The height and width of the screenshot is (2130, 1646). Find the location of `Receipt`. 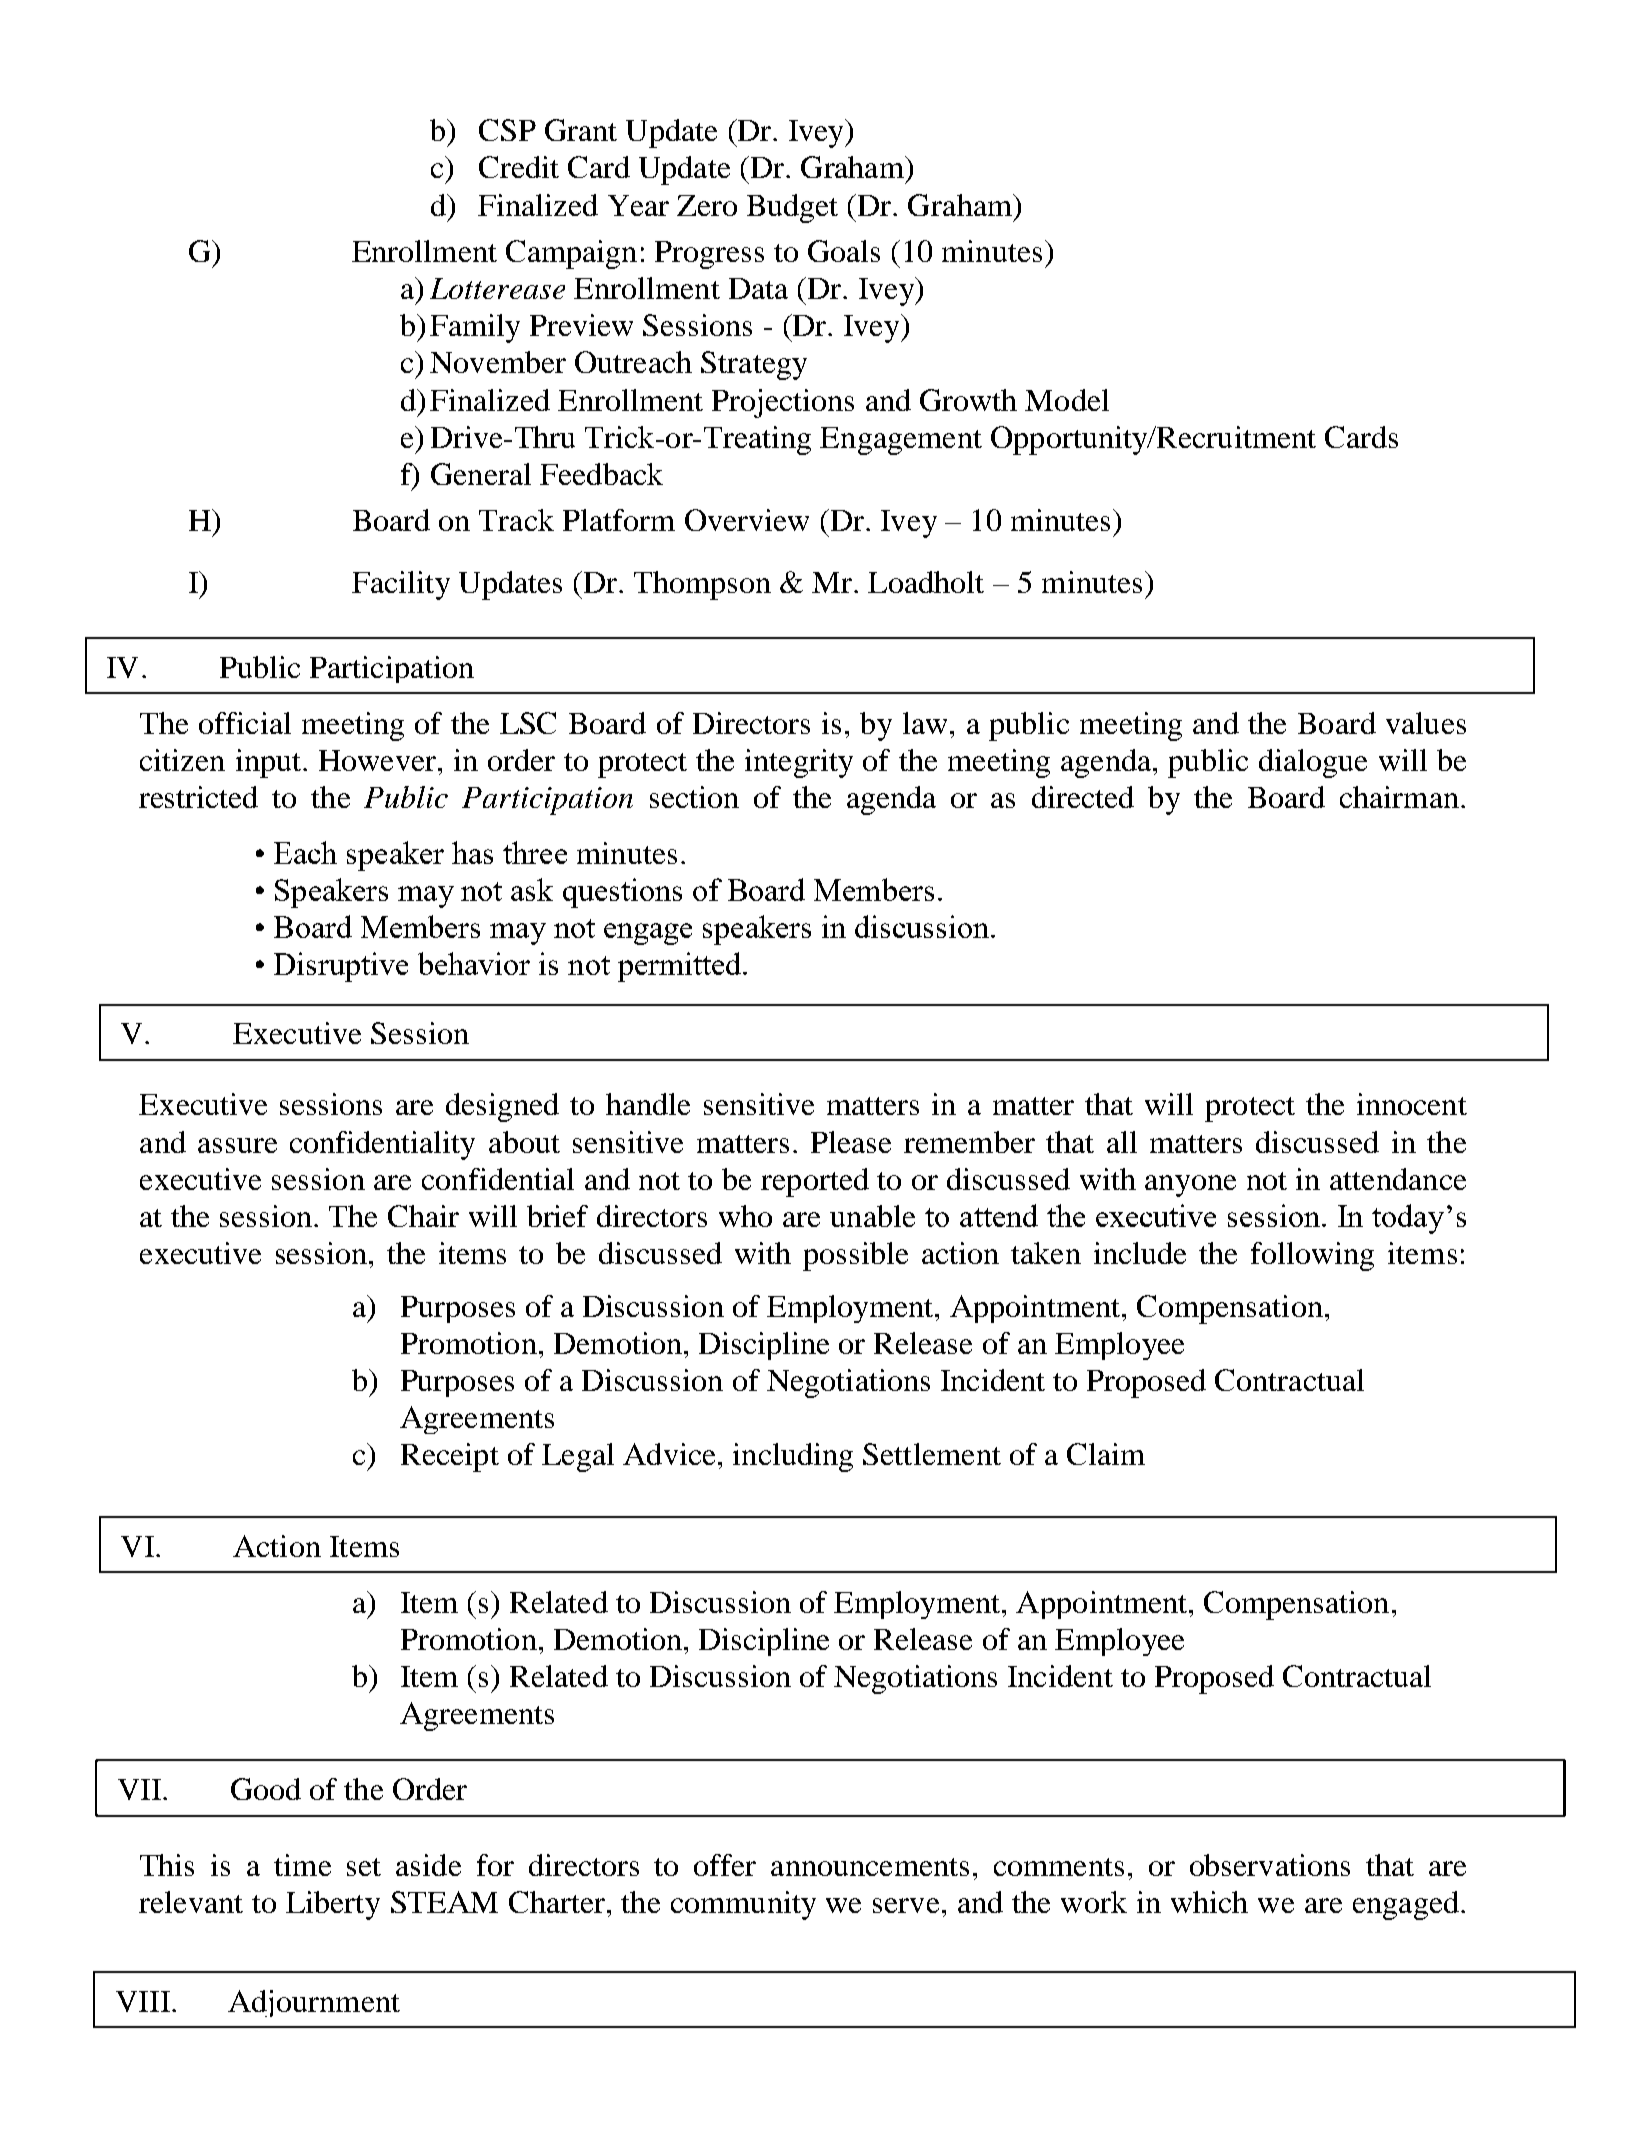

Receipt is located at coordinates (450, 1457).
